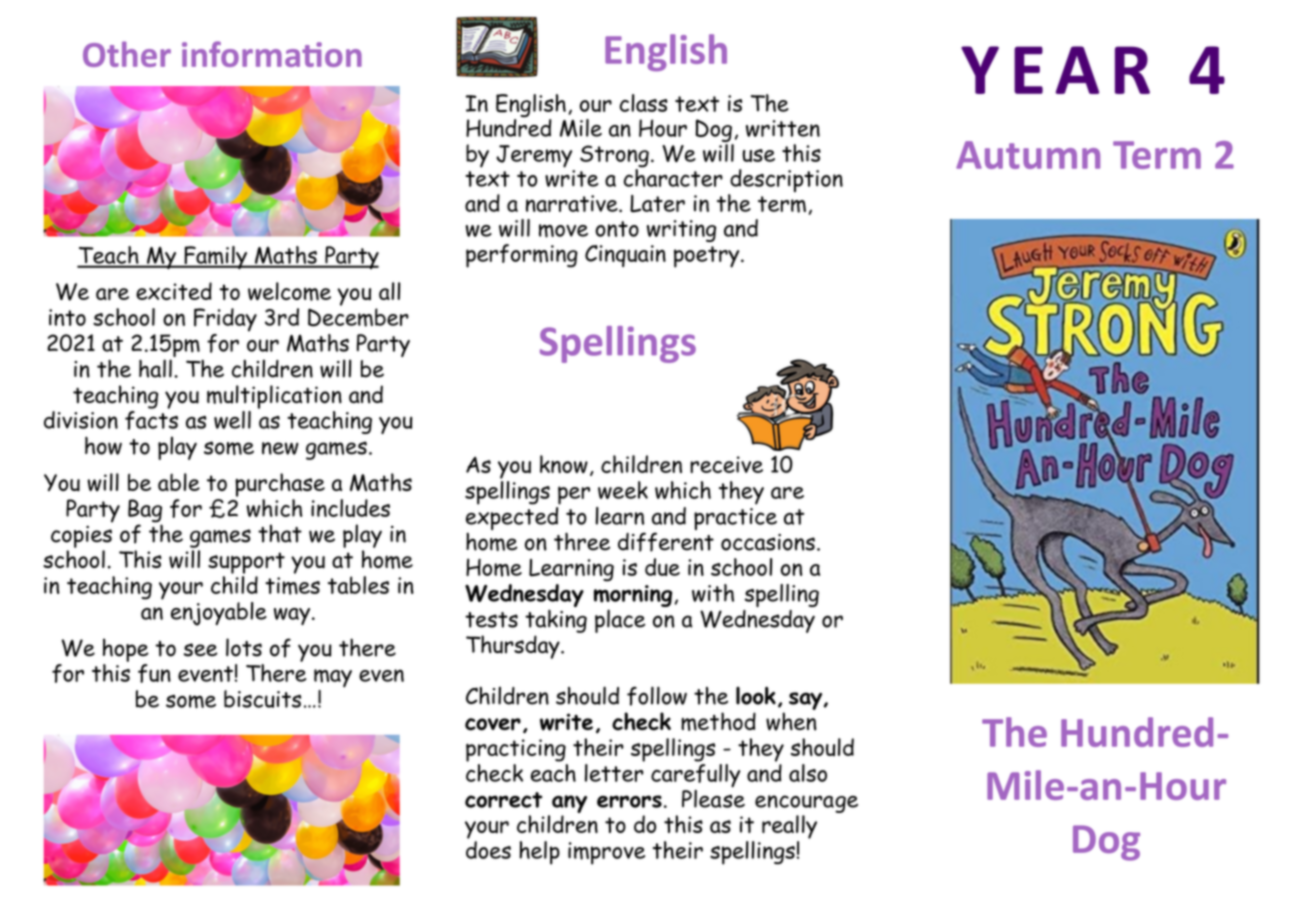 Image resolution: width=1308 pixels, height=924 pixels. I want to click on support, so click(246, 563).
